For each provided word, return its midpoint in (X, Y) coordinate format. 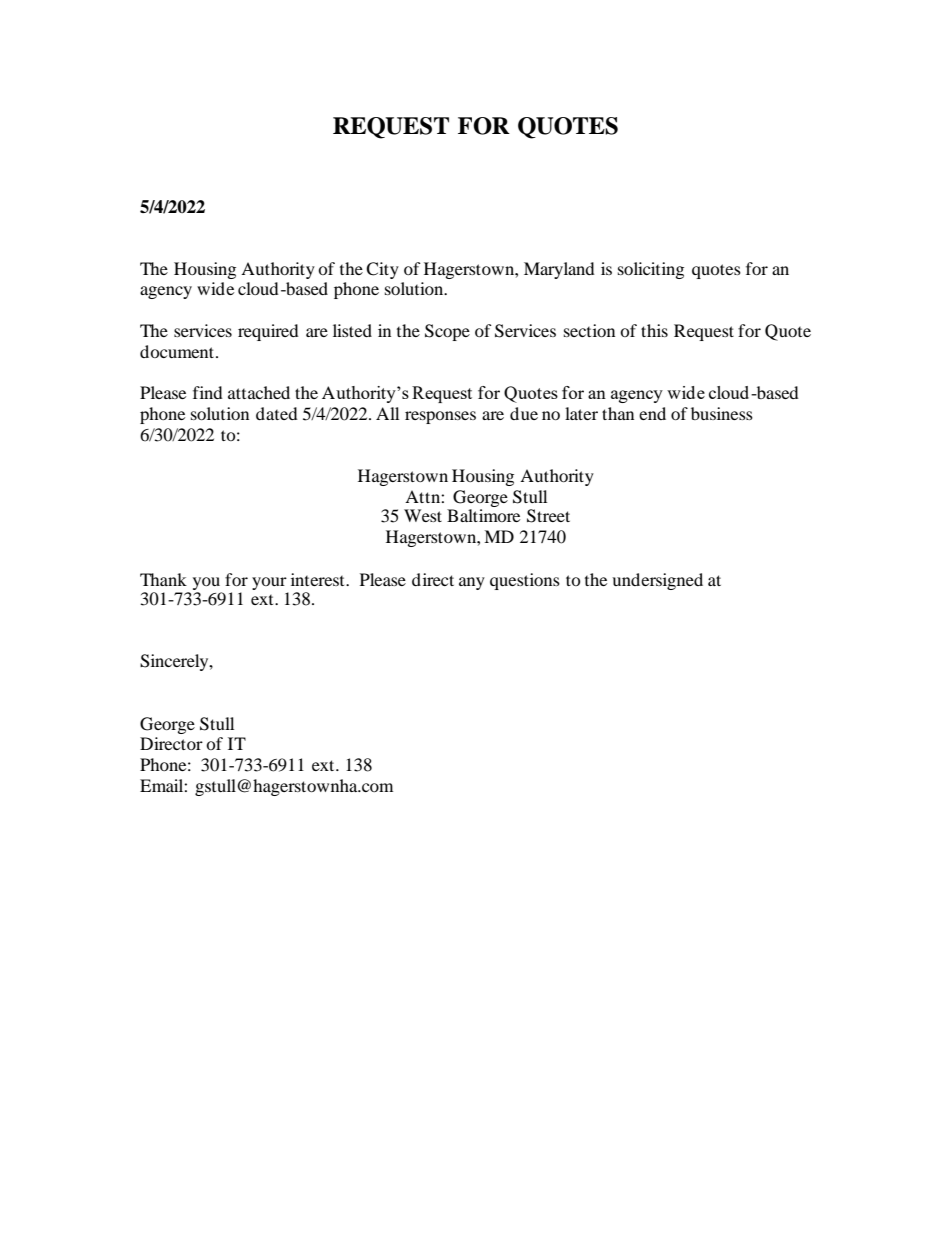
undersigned (657, 581)
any (472, 583)
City (382, 270)
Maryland (559, 270)
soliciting (651, 270)
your (269, 583)
